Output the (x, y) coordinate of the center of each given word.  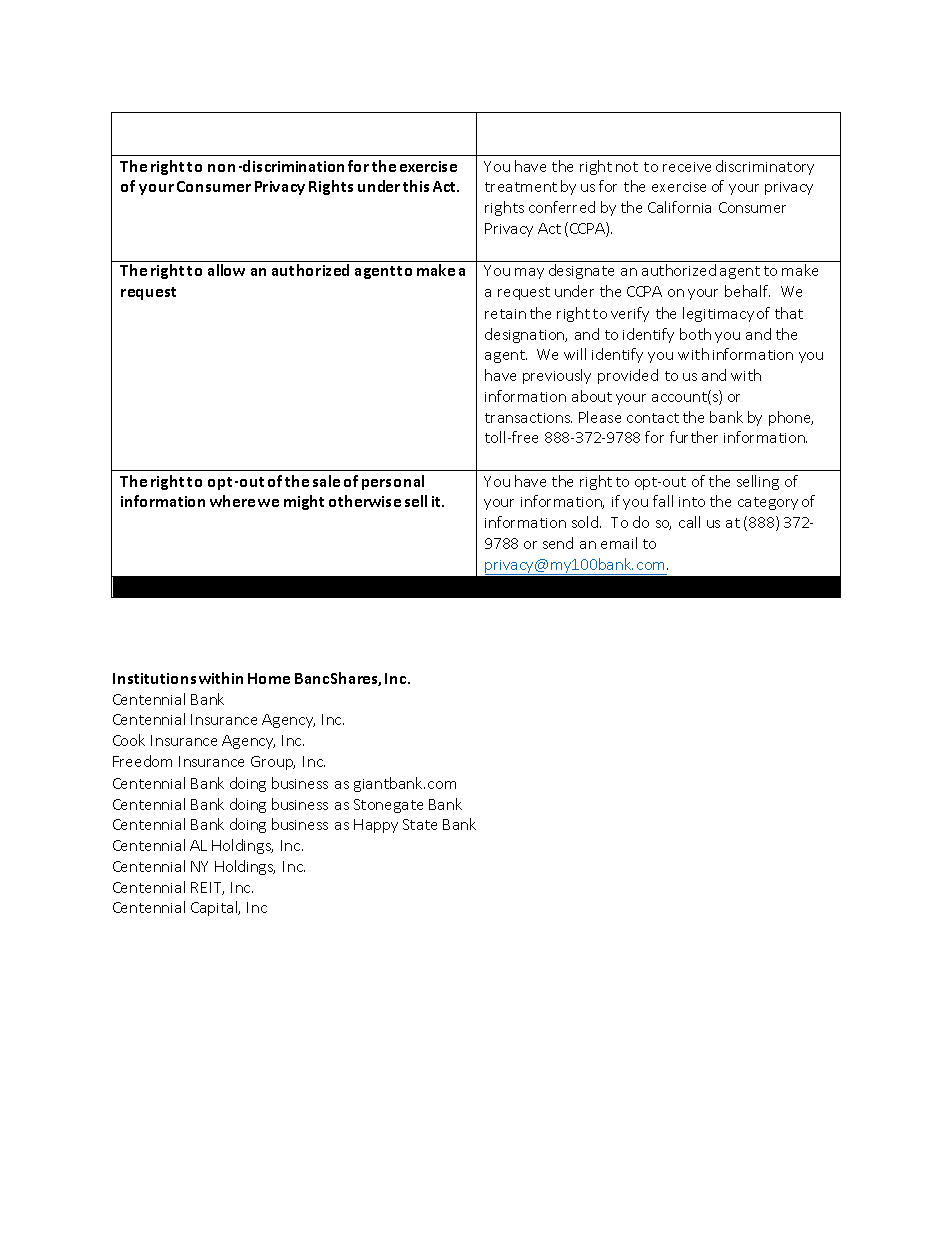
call (689, 522)
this (416, 186)
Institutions (154, 678)
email (619, 543)
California (679, 207)
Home (269, 678)
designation (526, 335)
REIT (207, 888)
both (695, 334)
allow (226, 270)
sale (326, 481)
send (558, 543)
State (420, 824)
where (232, 501)
